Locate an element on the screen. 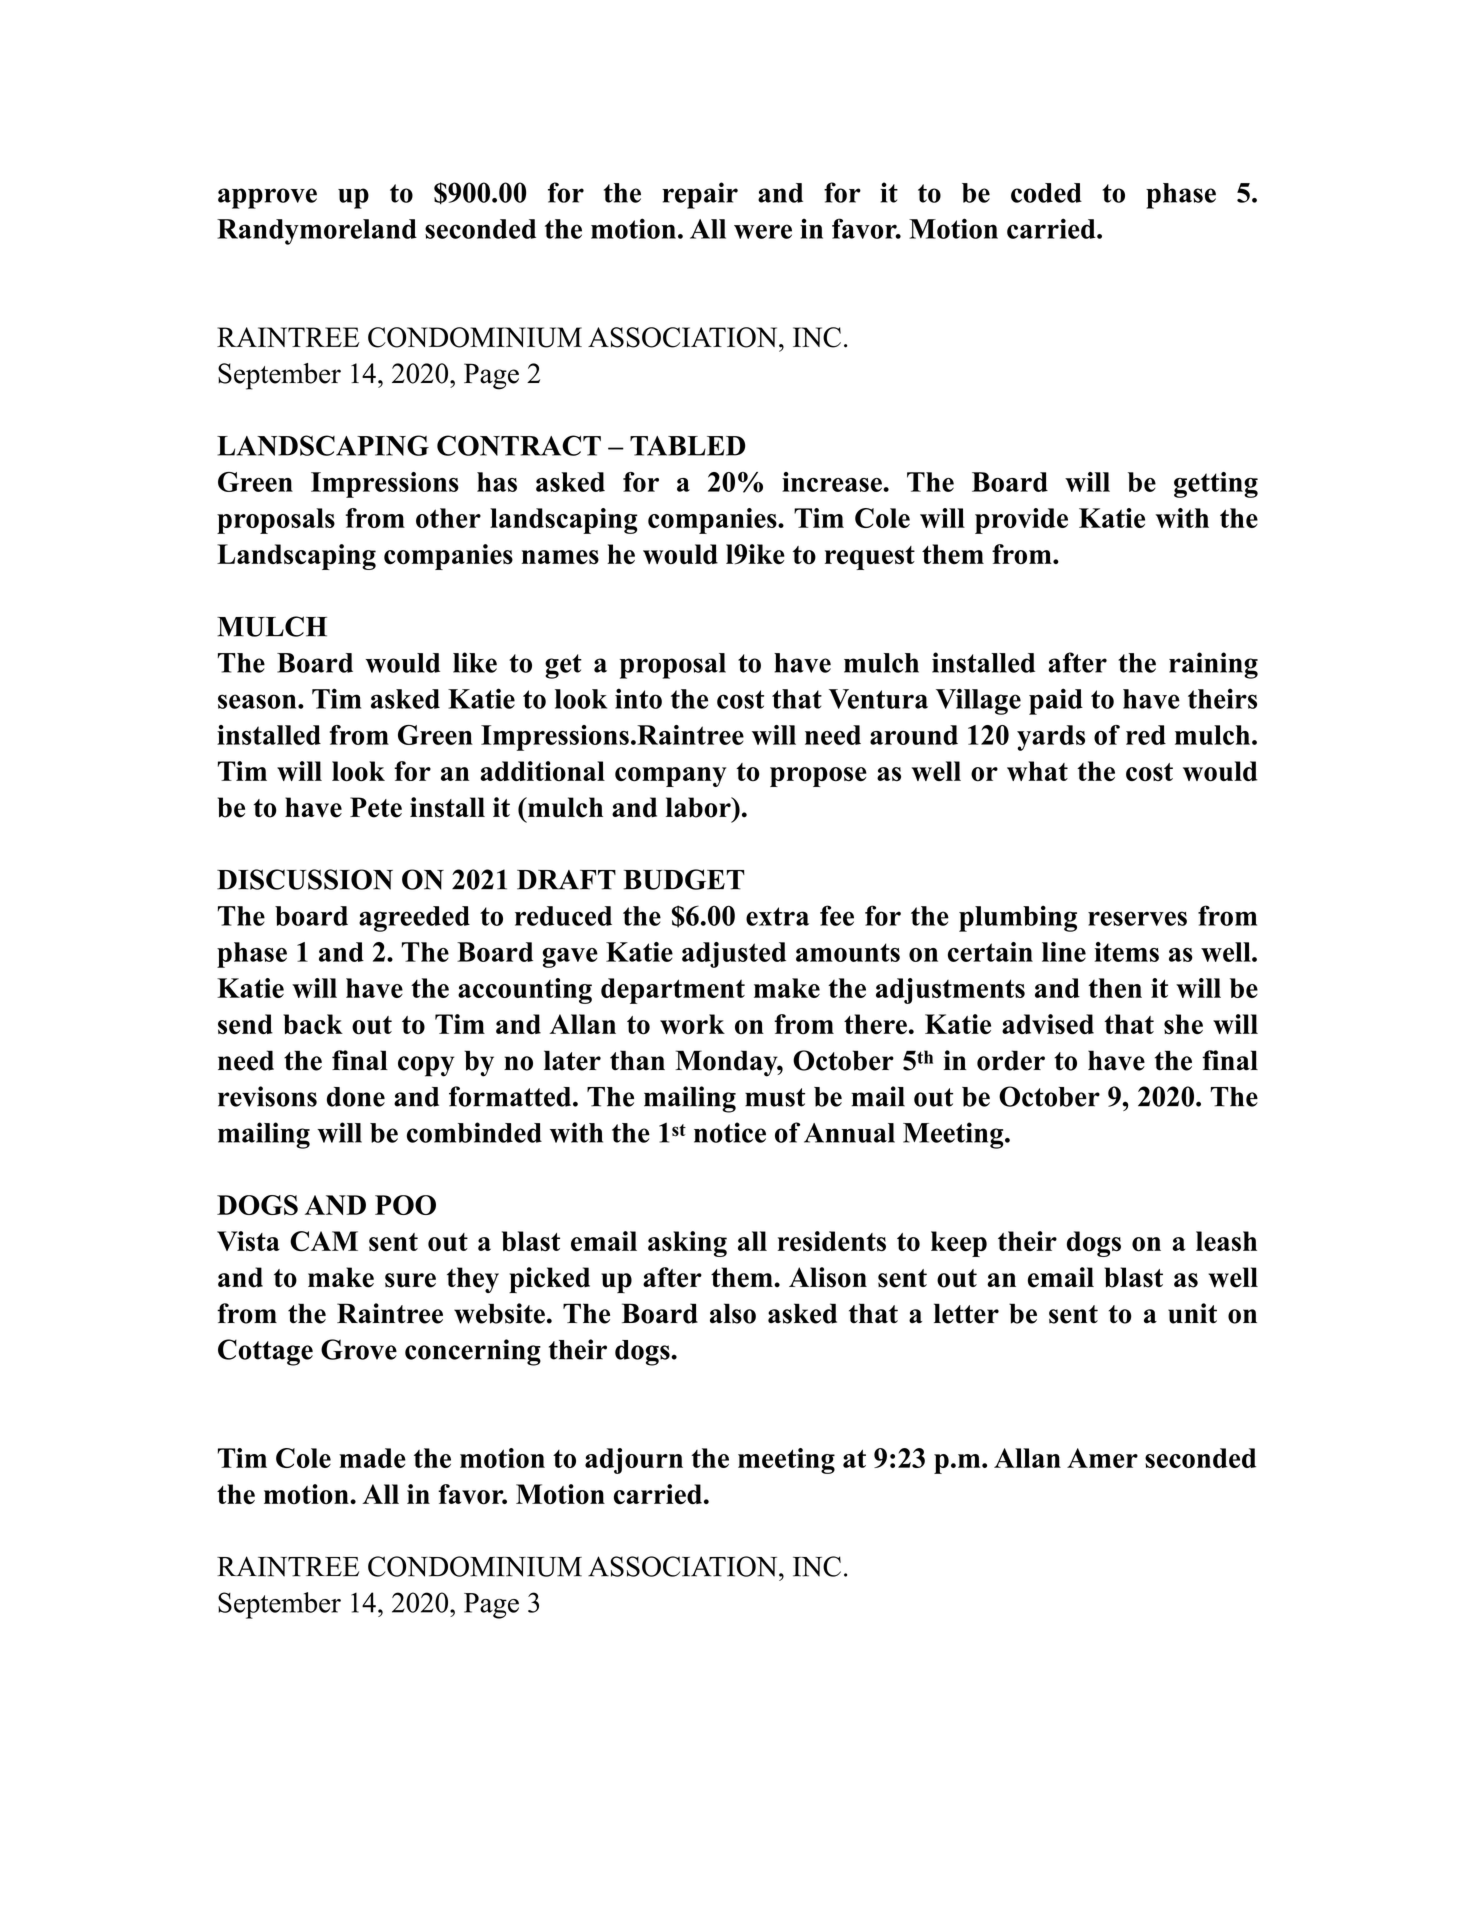  what is located at coordinates (1037, 771).
